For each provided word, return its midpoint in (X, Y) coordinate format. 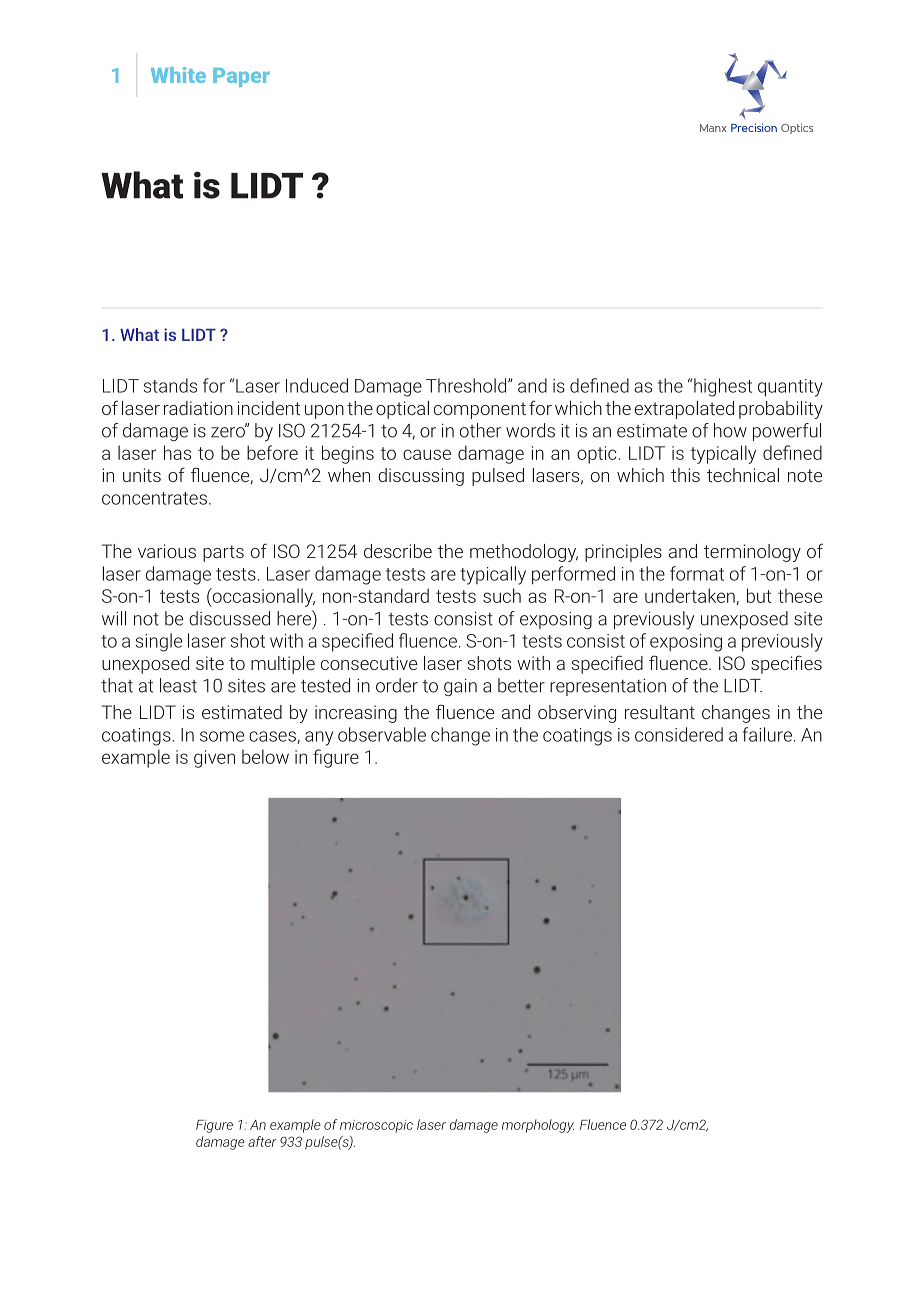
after (262, 1141)
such (502, 595)
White (178, 75)
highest (723, 387)
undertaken (691, 596)
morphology (538, 1126)
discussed (229, 618)
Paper (241, 77)
